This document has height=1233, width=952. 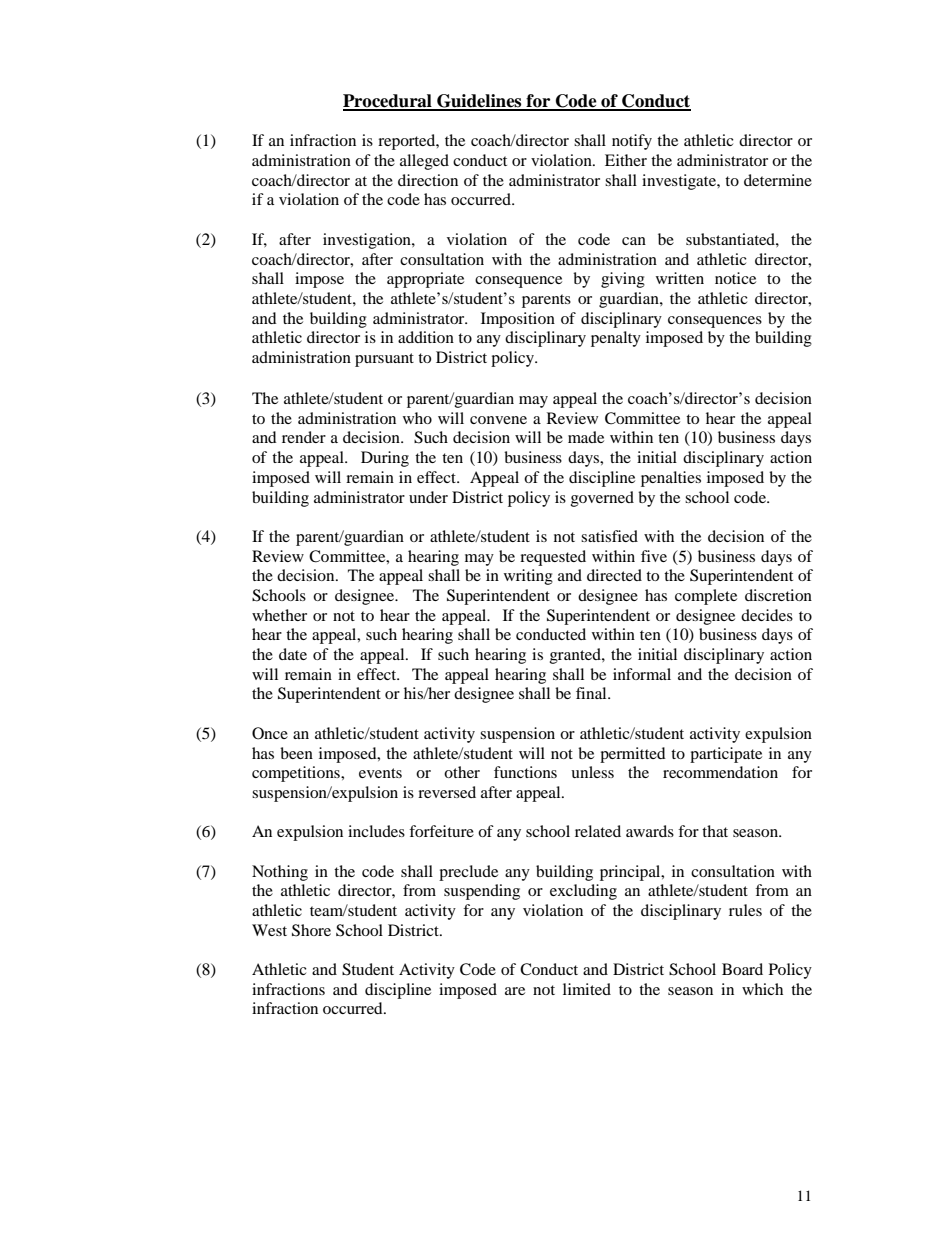 I want to click on informal, so click(x=642, y=674).
